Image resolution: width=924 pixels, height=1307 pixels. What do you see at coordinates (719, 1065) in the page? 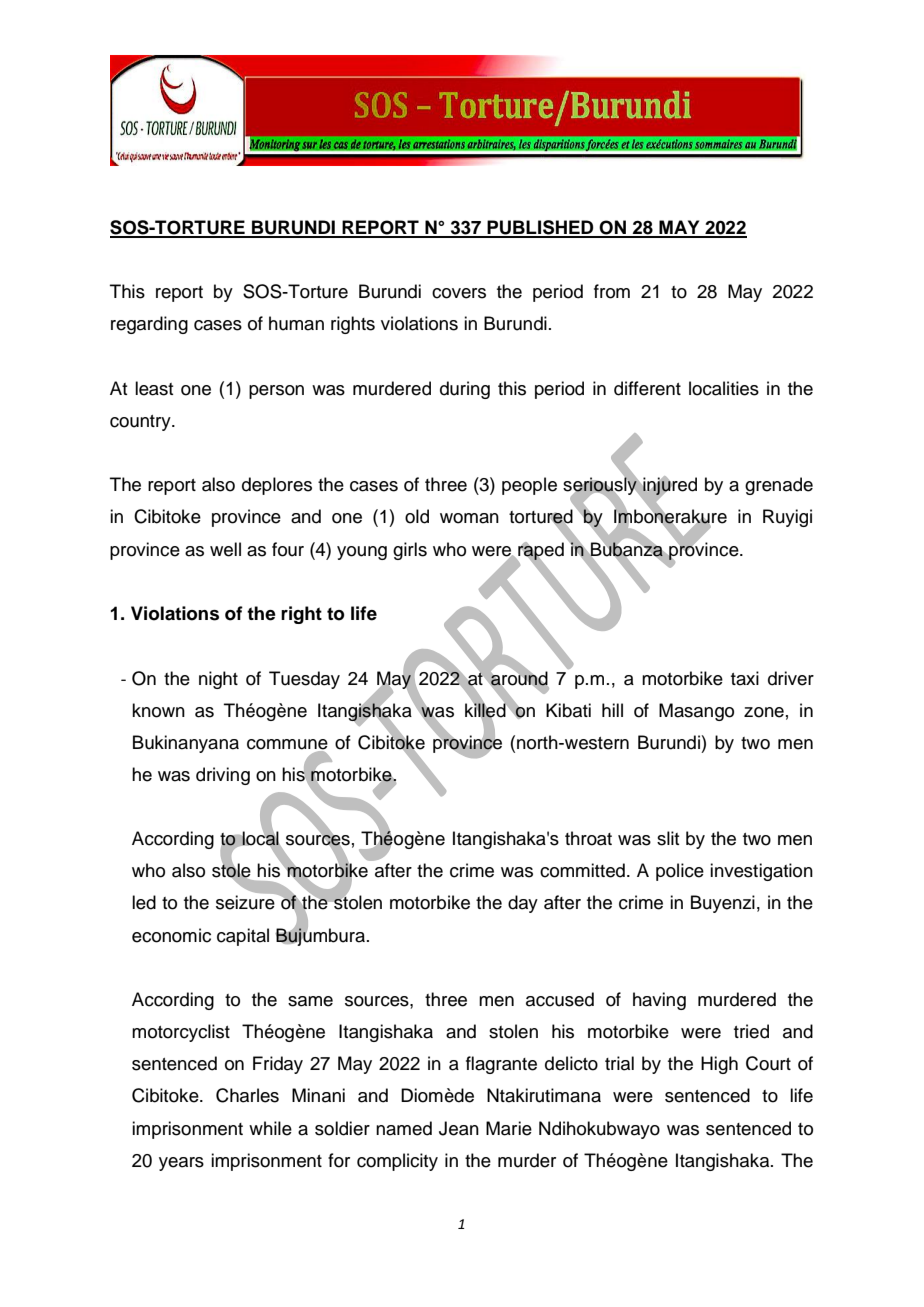
I see `High` at bounding box center [719, 1065].
